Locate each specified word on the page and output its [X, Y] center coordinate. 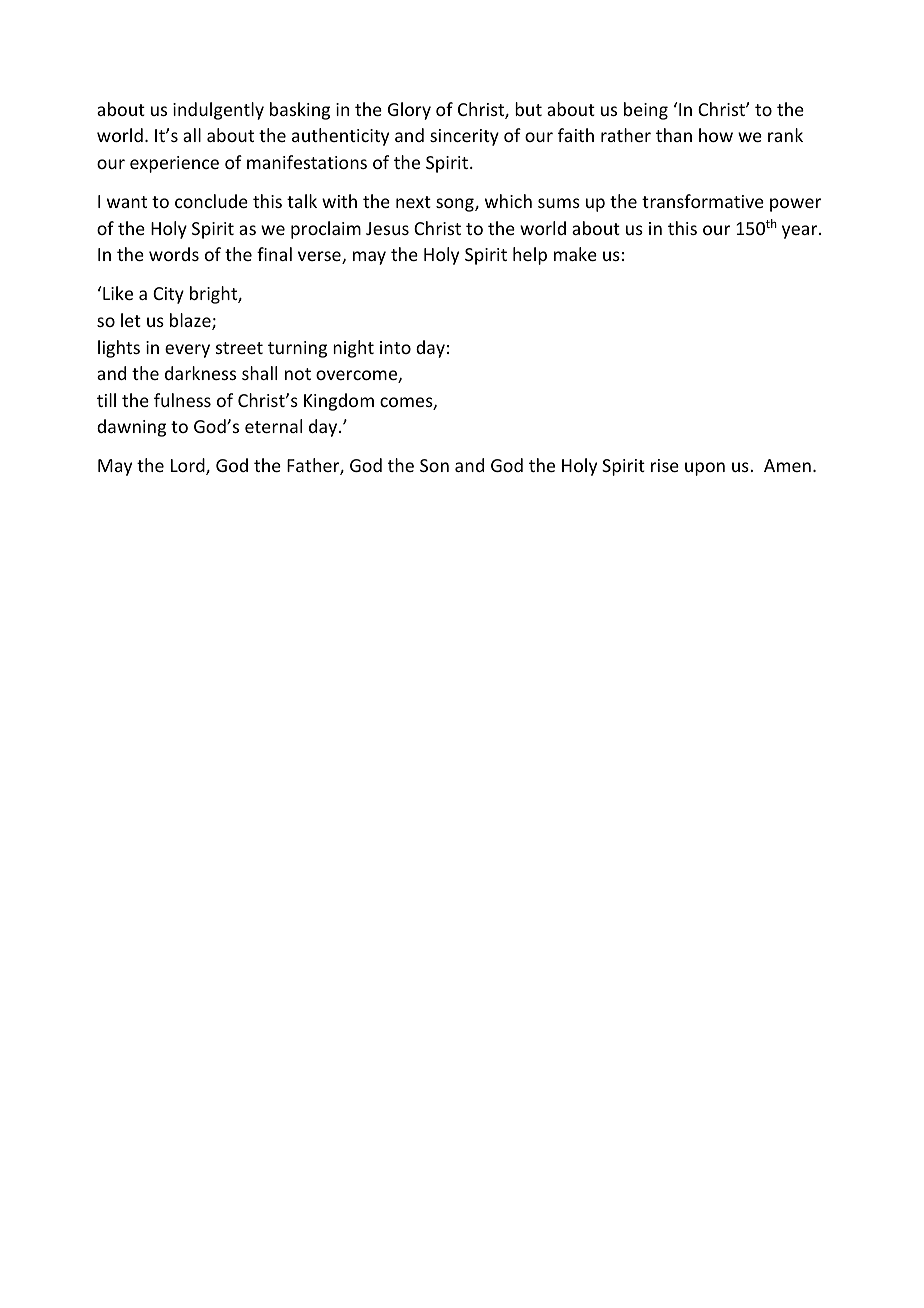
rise [665, 465]
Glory [409, 111]
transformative [703, 201]
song [456, 205]
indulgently [218, 111]
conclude [211, 201]
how [716, 135]
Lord [189, 466]
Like [118, 293]
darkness [200, 373]
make [575, 254]
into [395, 347]
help [530, 256]
